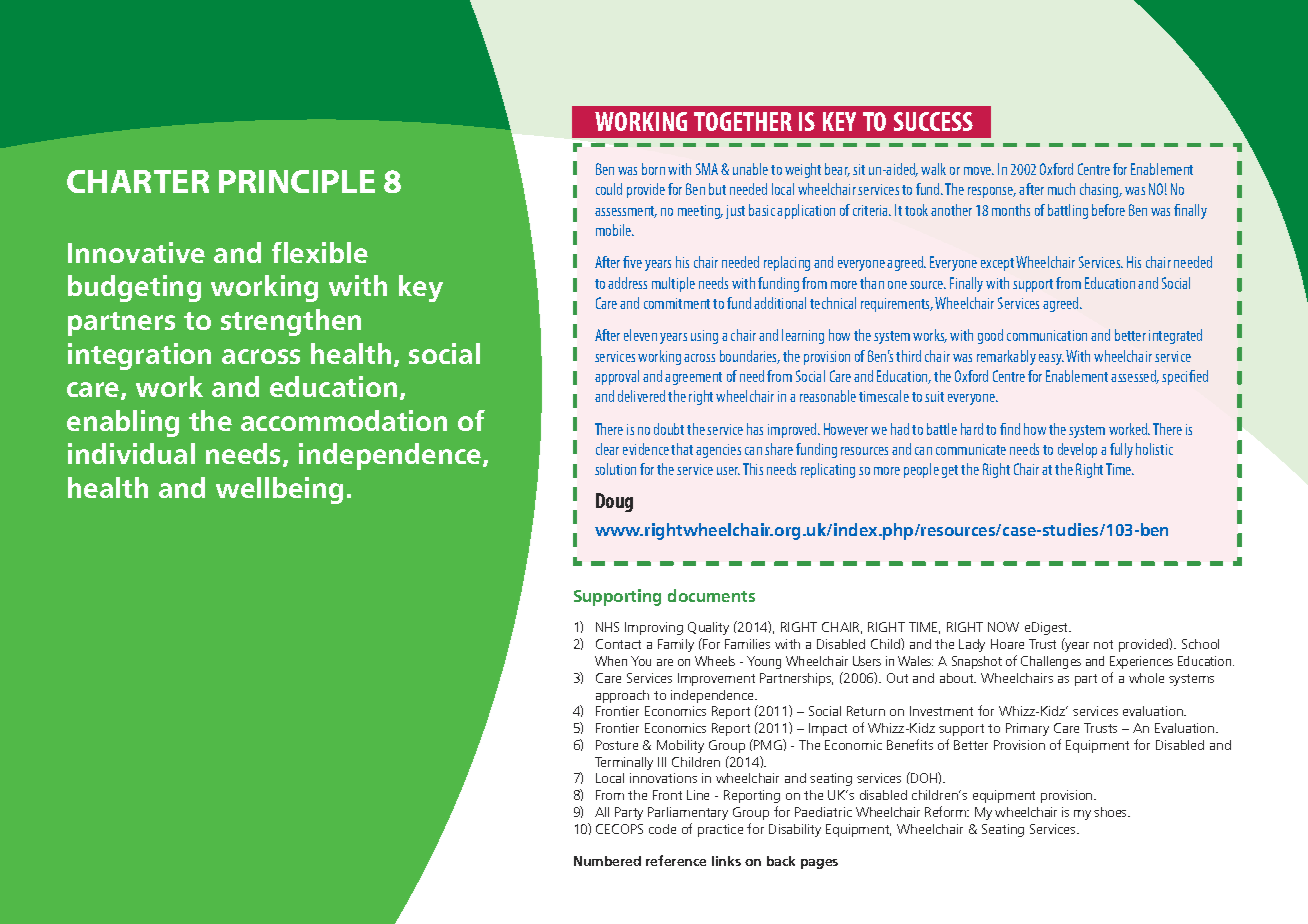  What do you see at coordinates (607, 861) in the screenshot?
I see `Numbered` at bounding box center [607, 861].
